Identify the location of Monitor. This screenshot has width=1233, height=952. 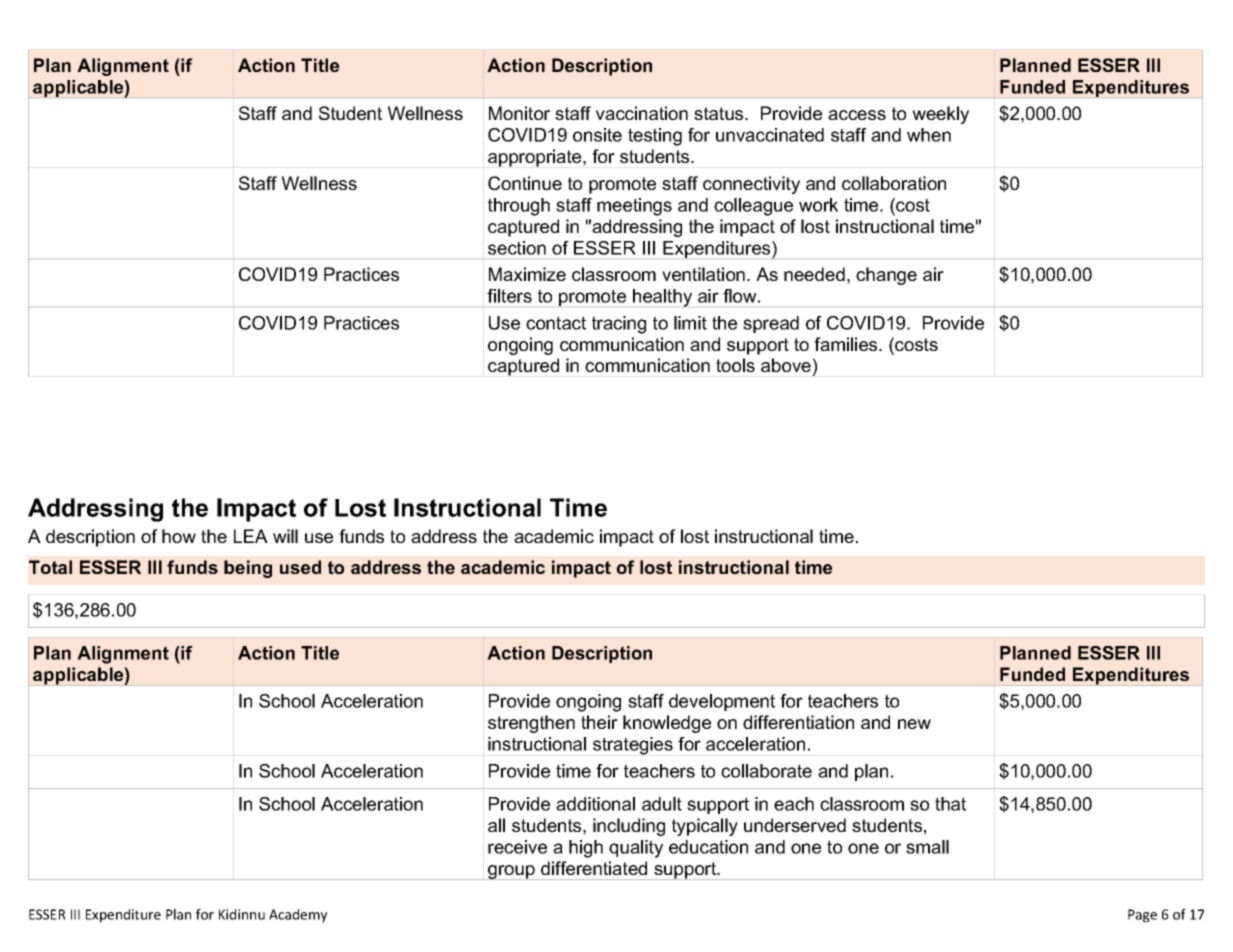
(519, 113).
